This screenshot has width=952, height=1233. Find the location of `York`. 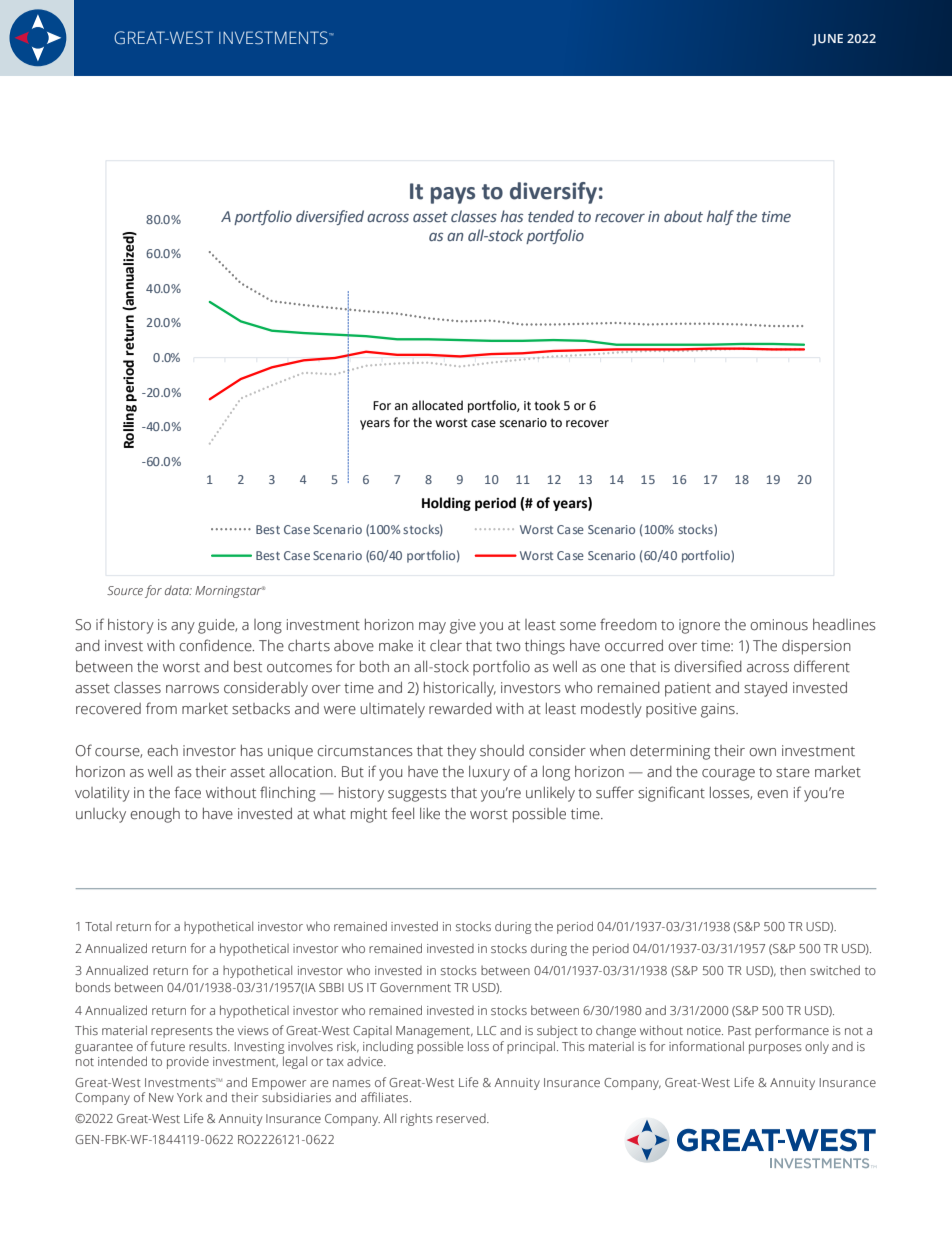

York is located at coordinates (189, 1097).
